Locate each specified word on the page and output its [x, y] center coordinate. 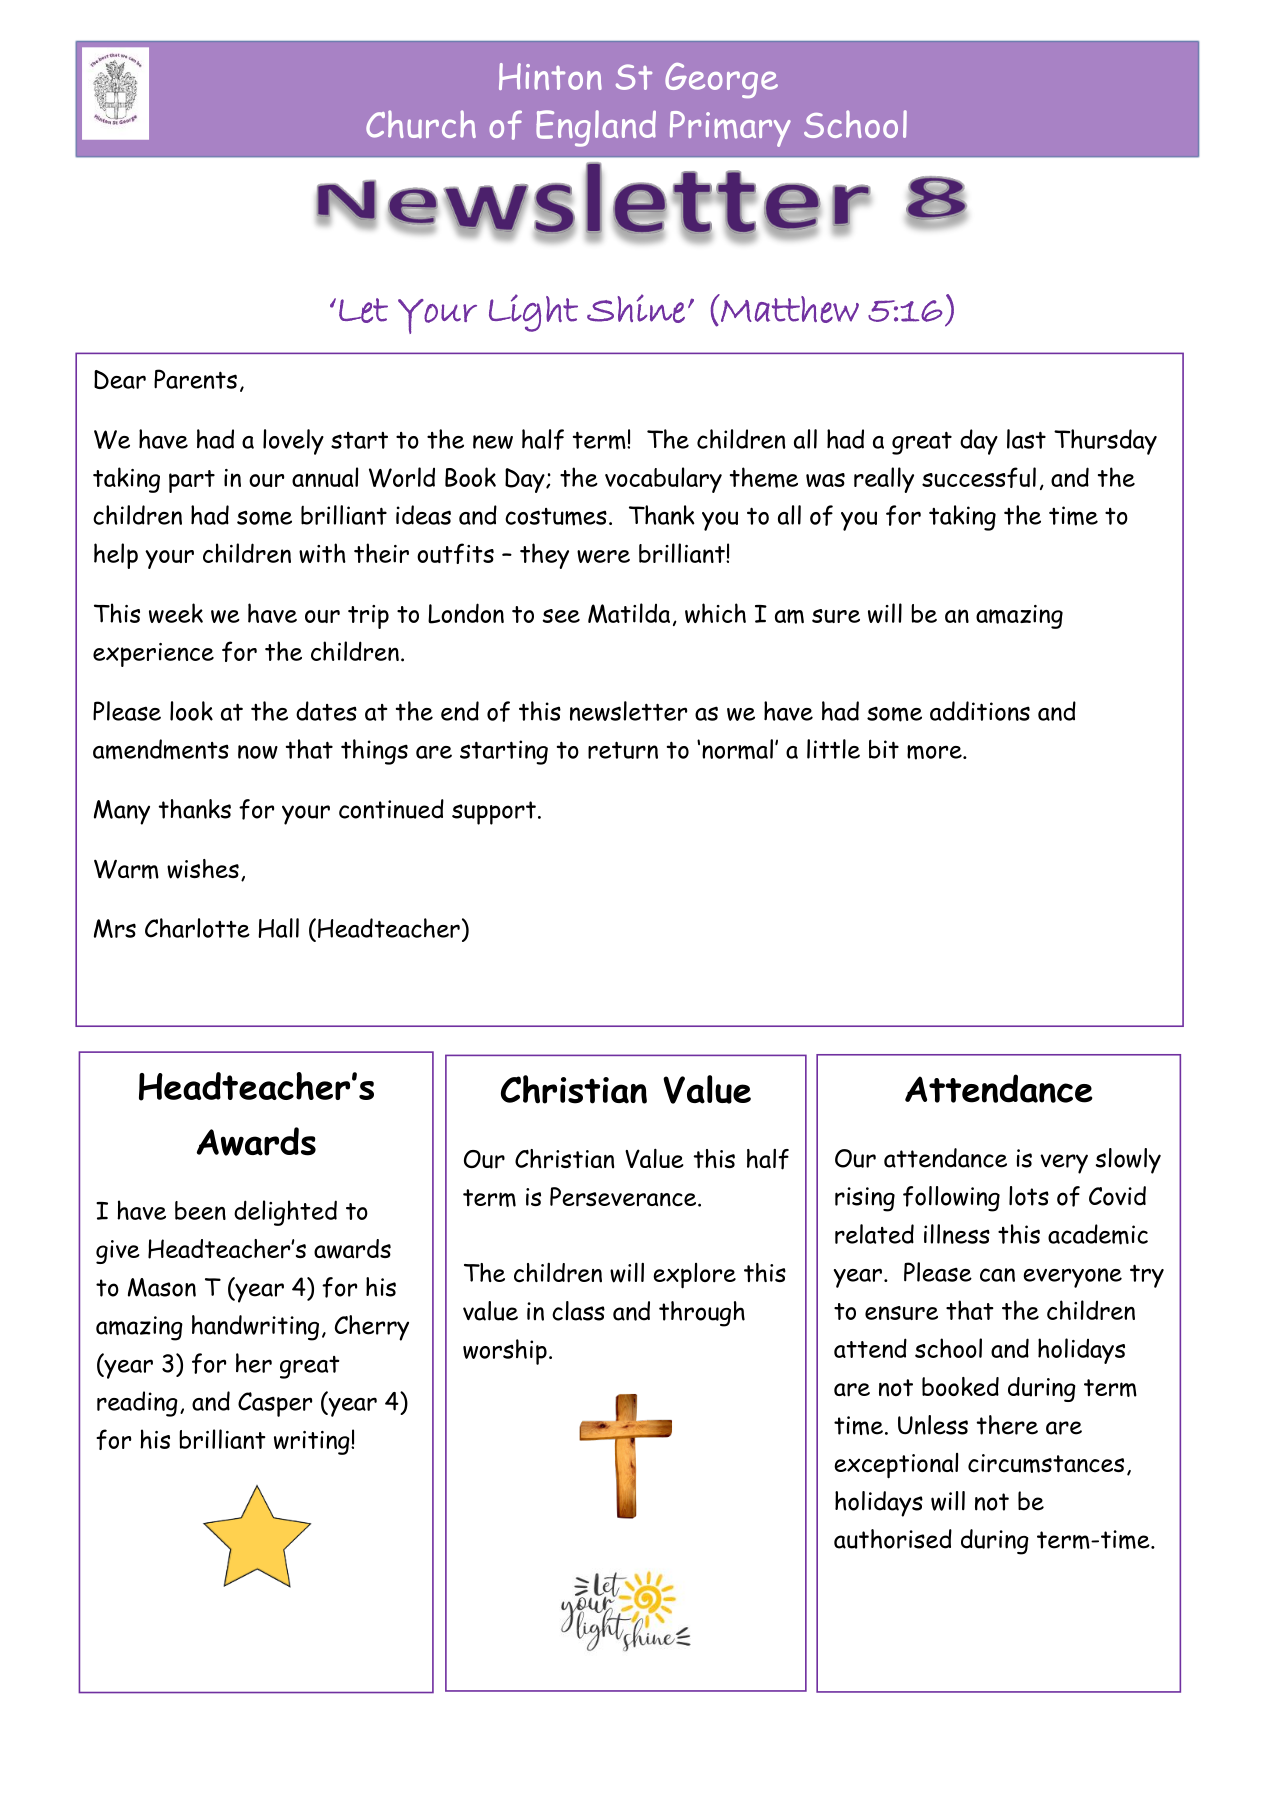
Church [421, 124]
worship [505, 1352]
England [596, 128]
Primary [730, 129]
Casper [275, 1404]
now [258, 752]
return [623, 750]
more [935, 752]
